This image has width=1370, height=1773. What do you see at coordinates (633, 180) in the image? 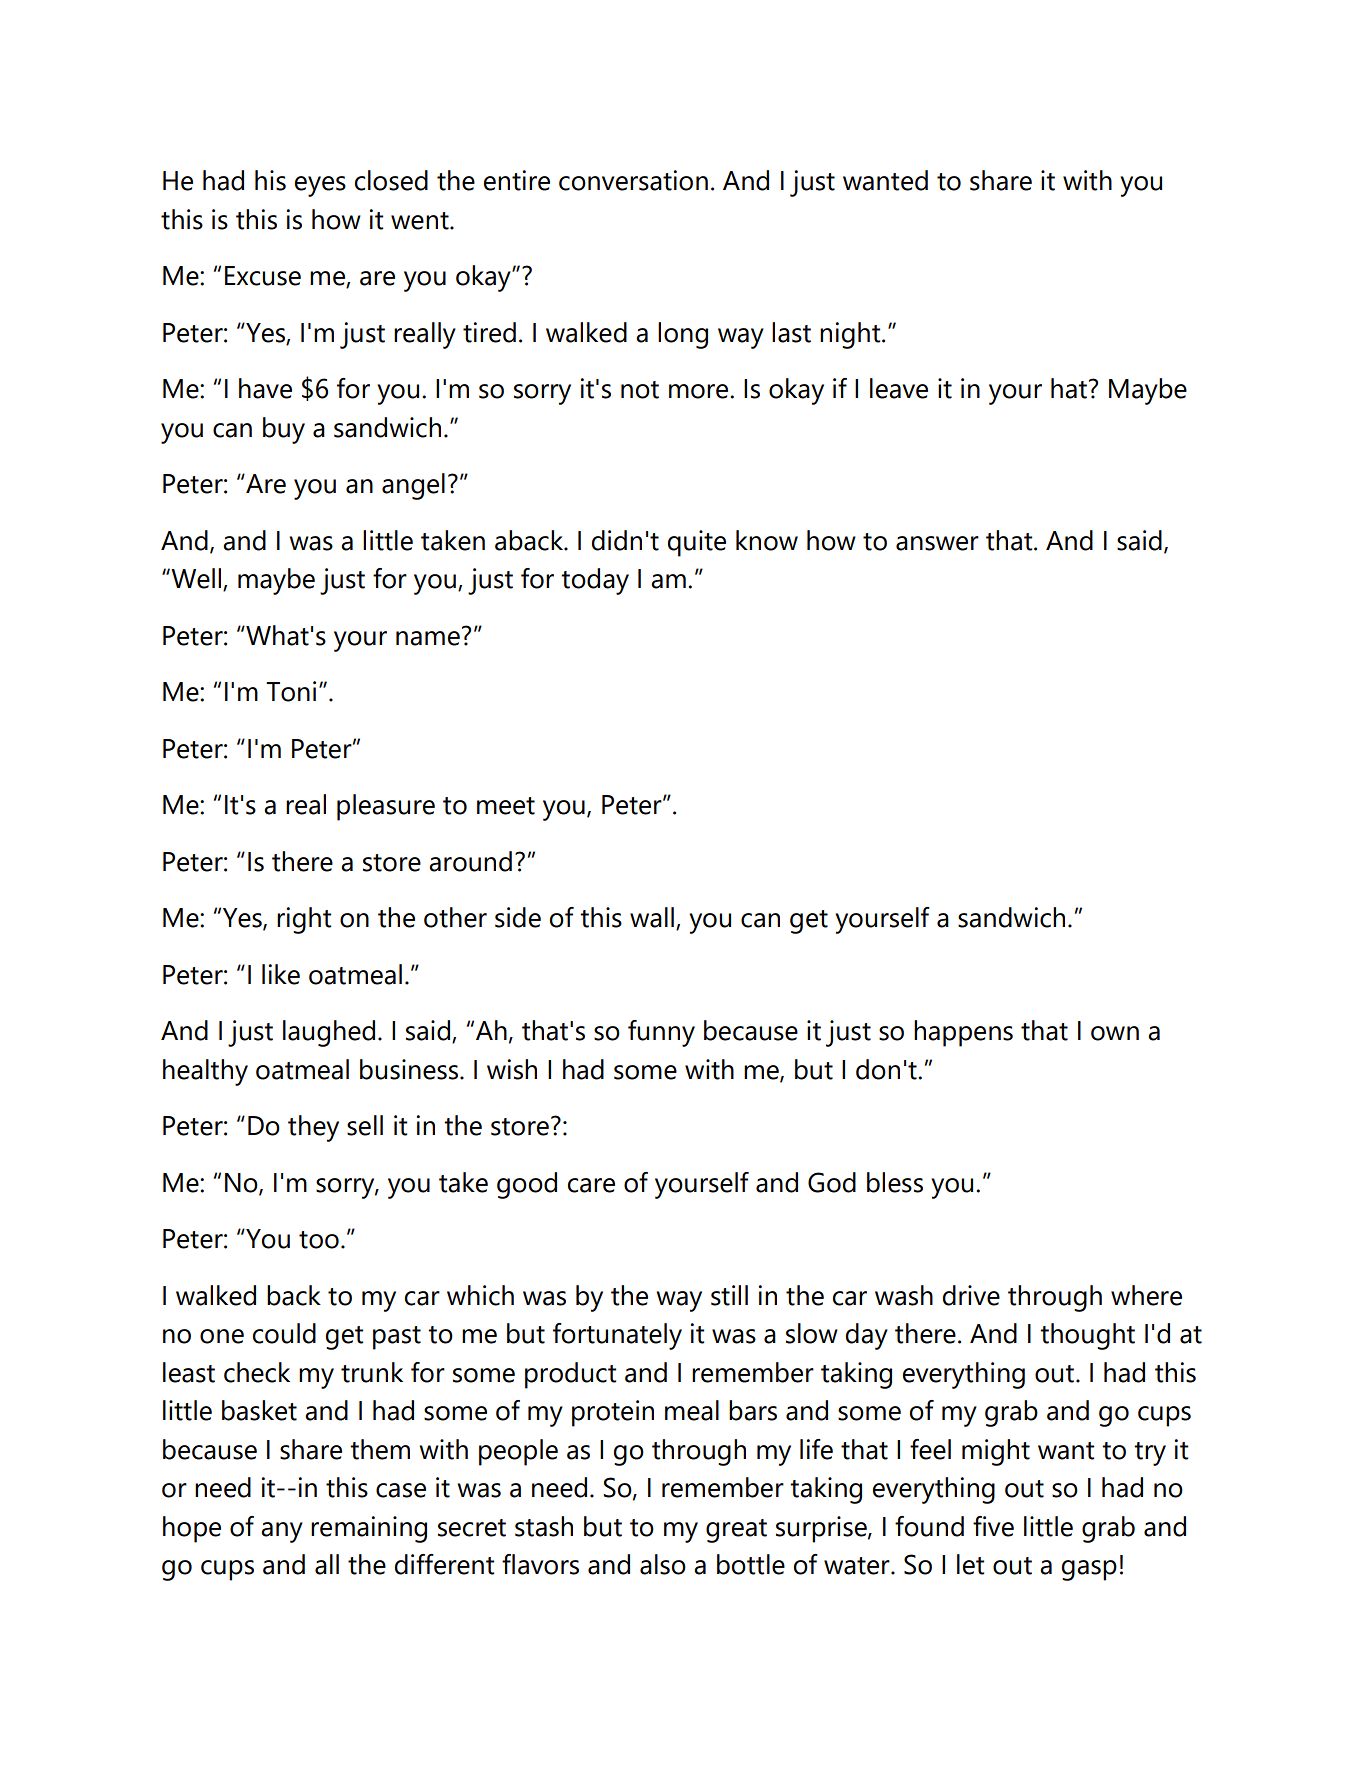
I see `conversation` at bounding box center [633, 180].
